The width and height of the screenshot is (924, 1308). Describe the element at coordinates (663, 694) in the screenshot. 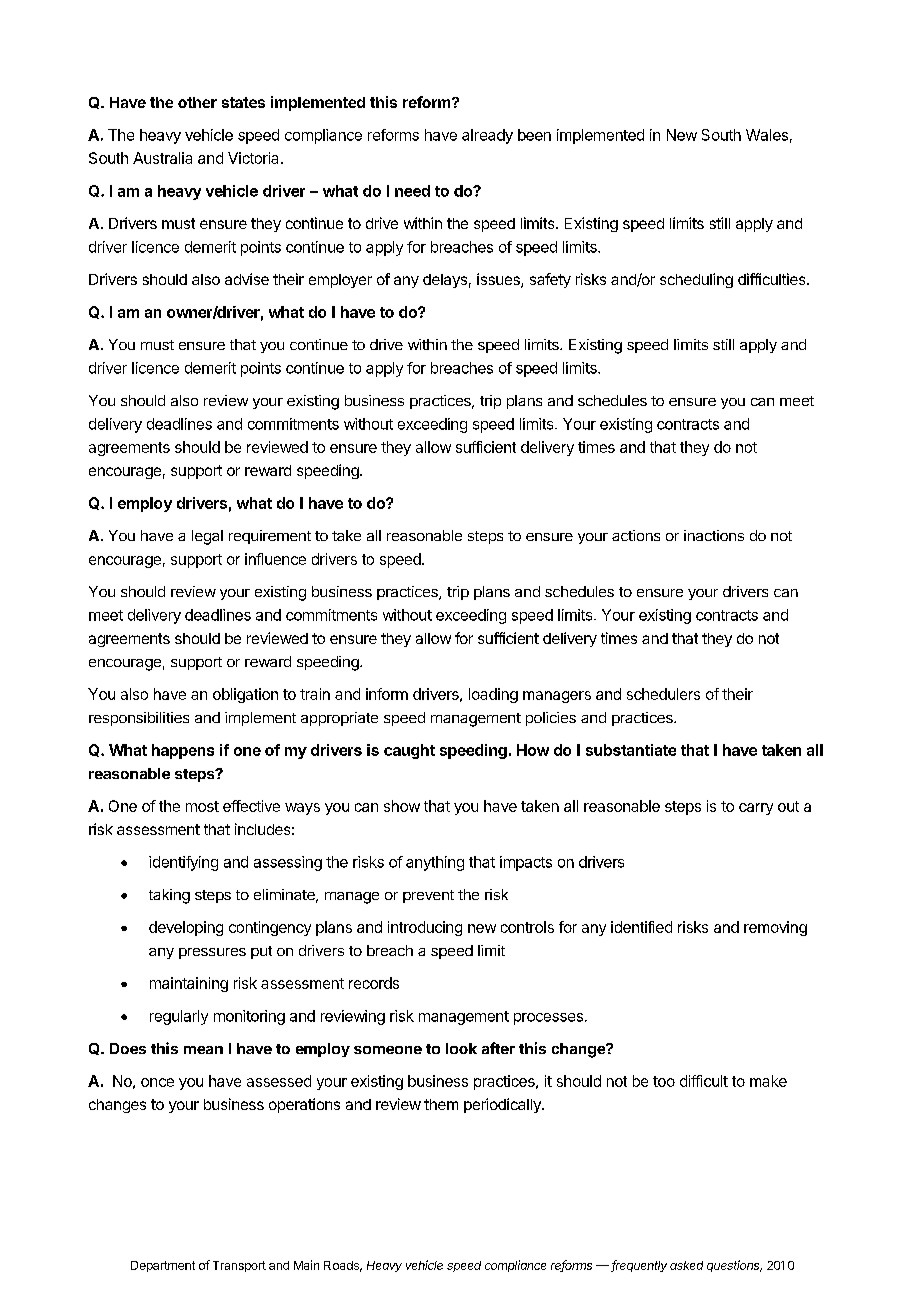

I see `schedulers` at that location.
